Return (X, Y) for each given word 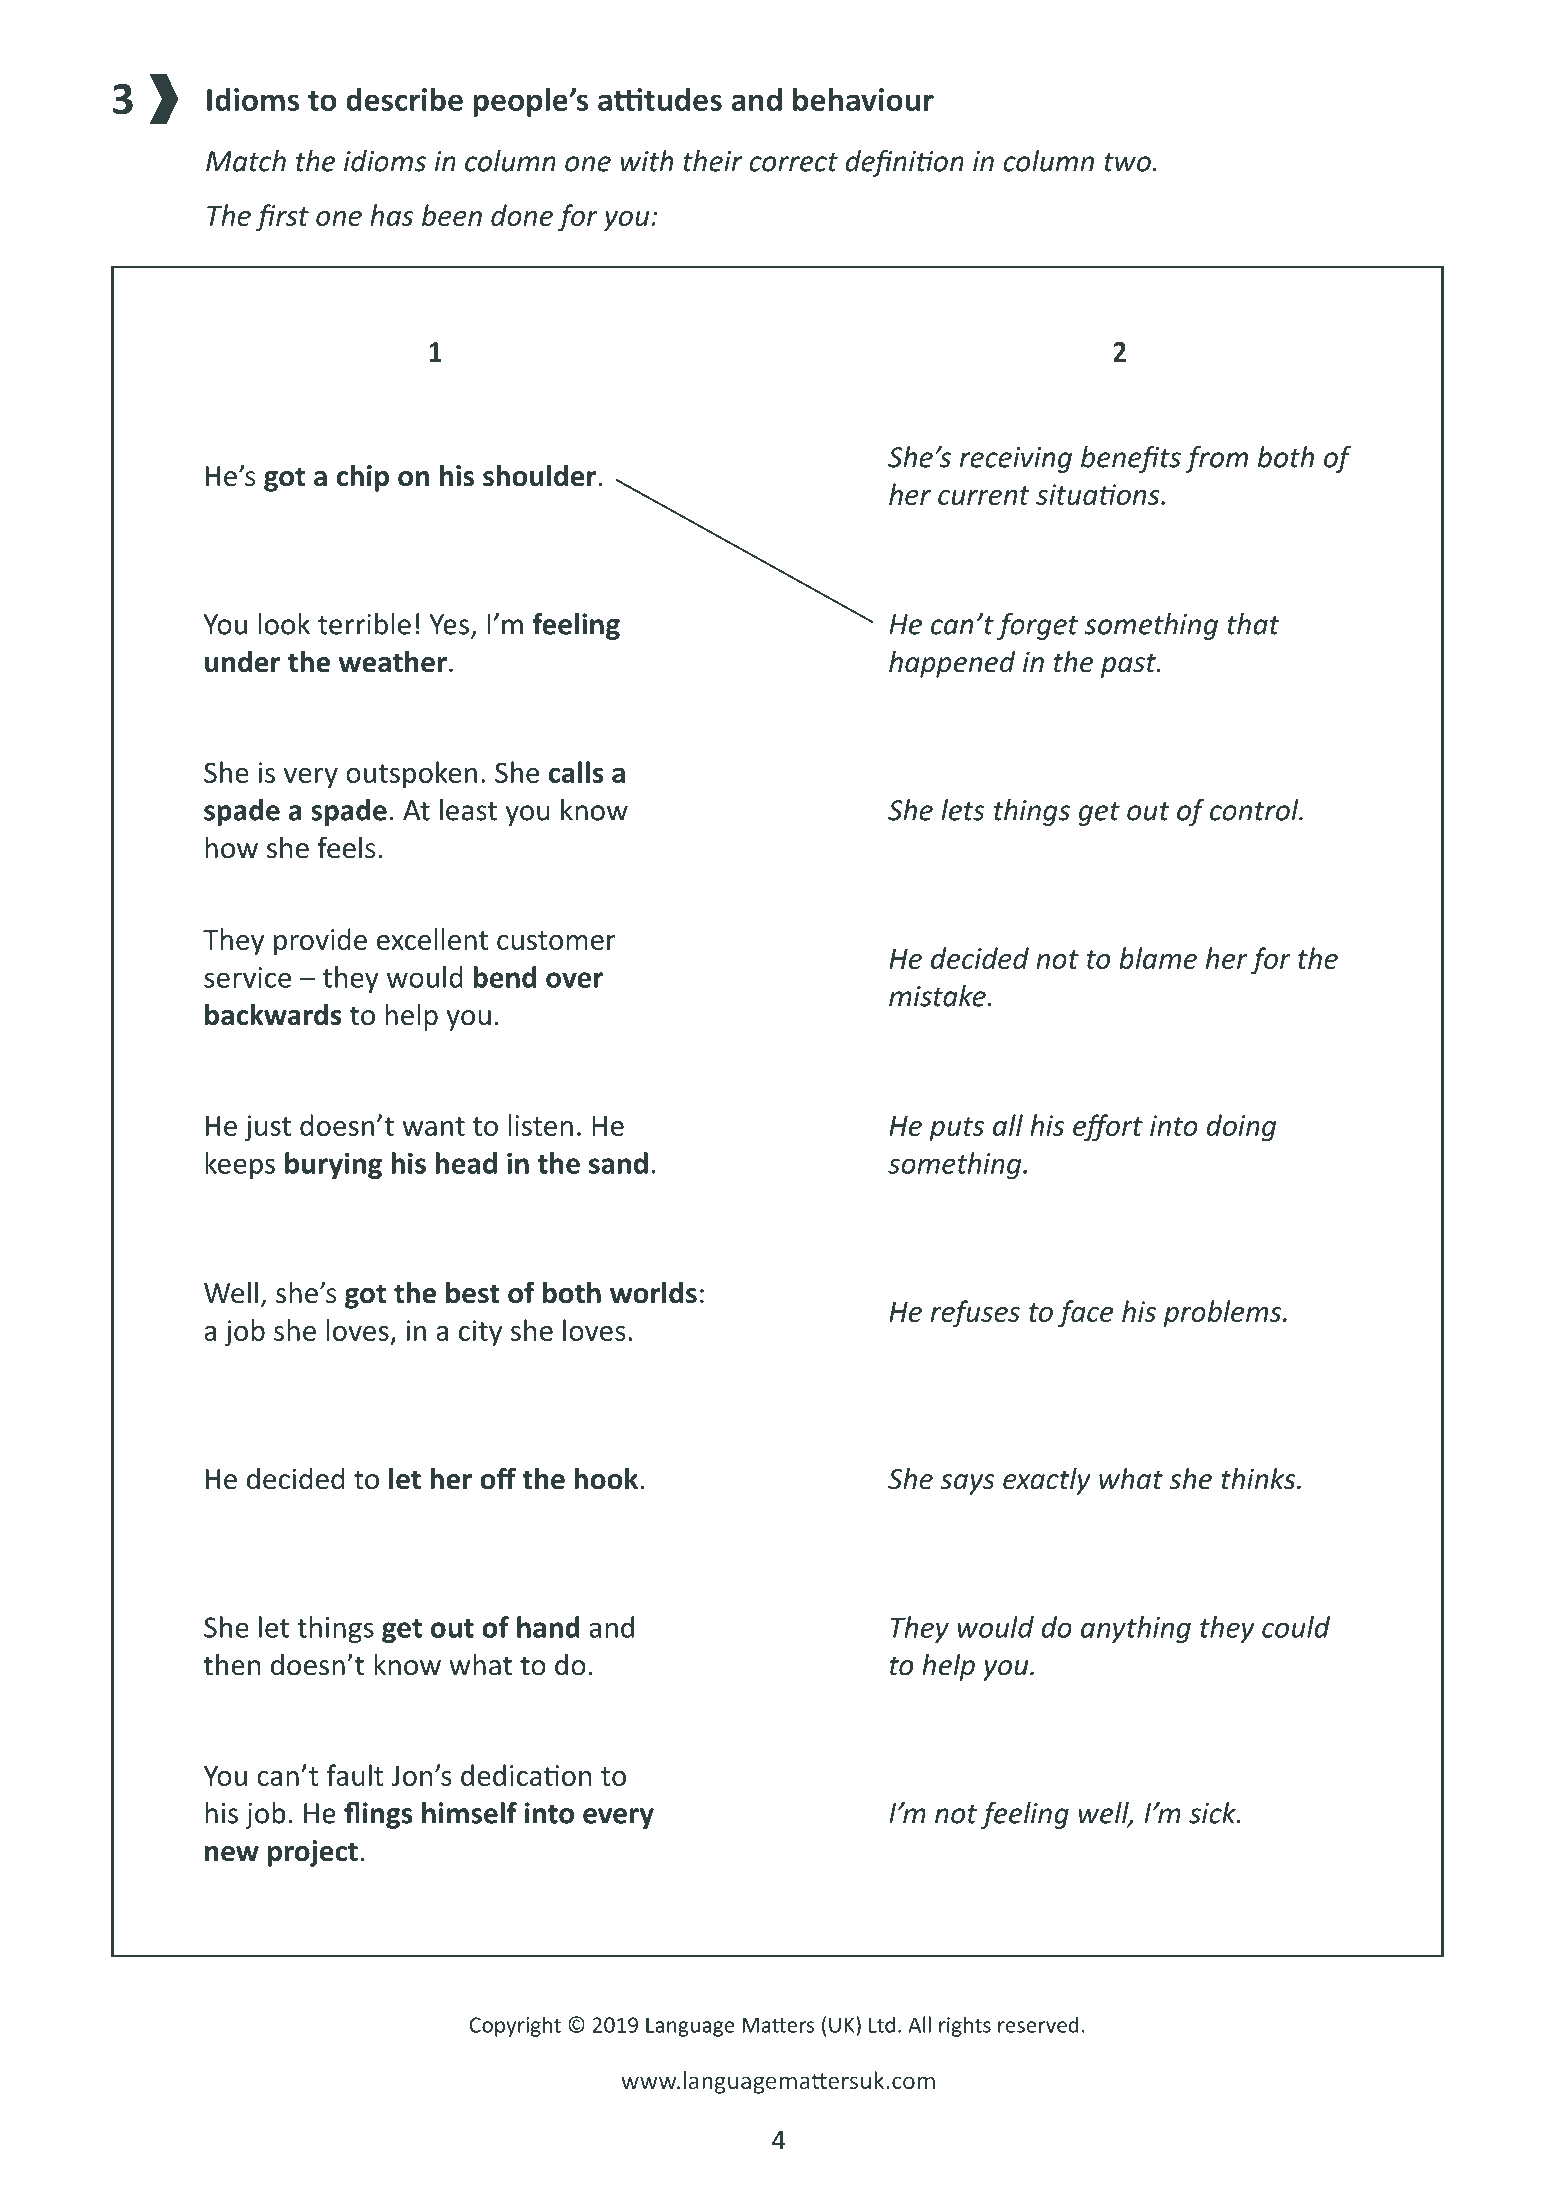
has (391, 215)
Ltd (882, 2024)
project (313, 1853)
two (1127, 162)
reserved (1038, 2024)
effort (1108, 1128)
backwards (273, 1014)
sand (618, 1163)
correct (793, 162)
